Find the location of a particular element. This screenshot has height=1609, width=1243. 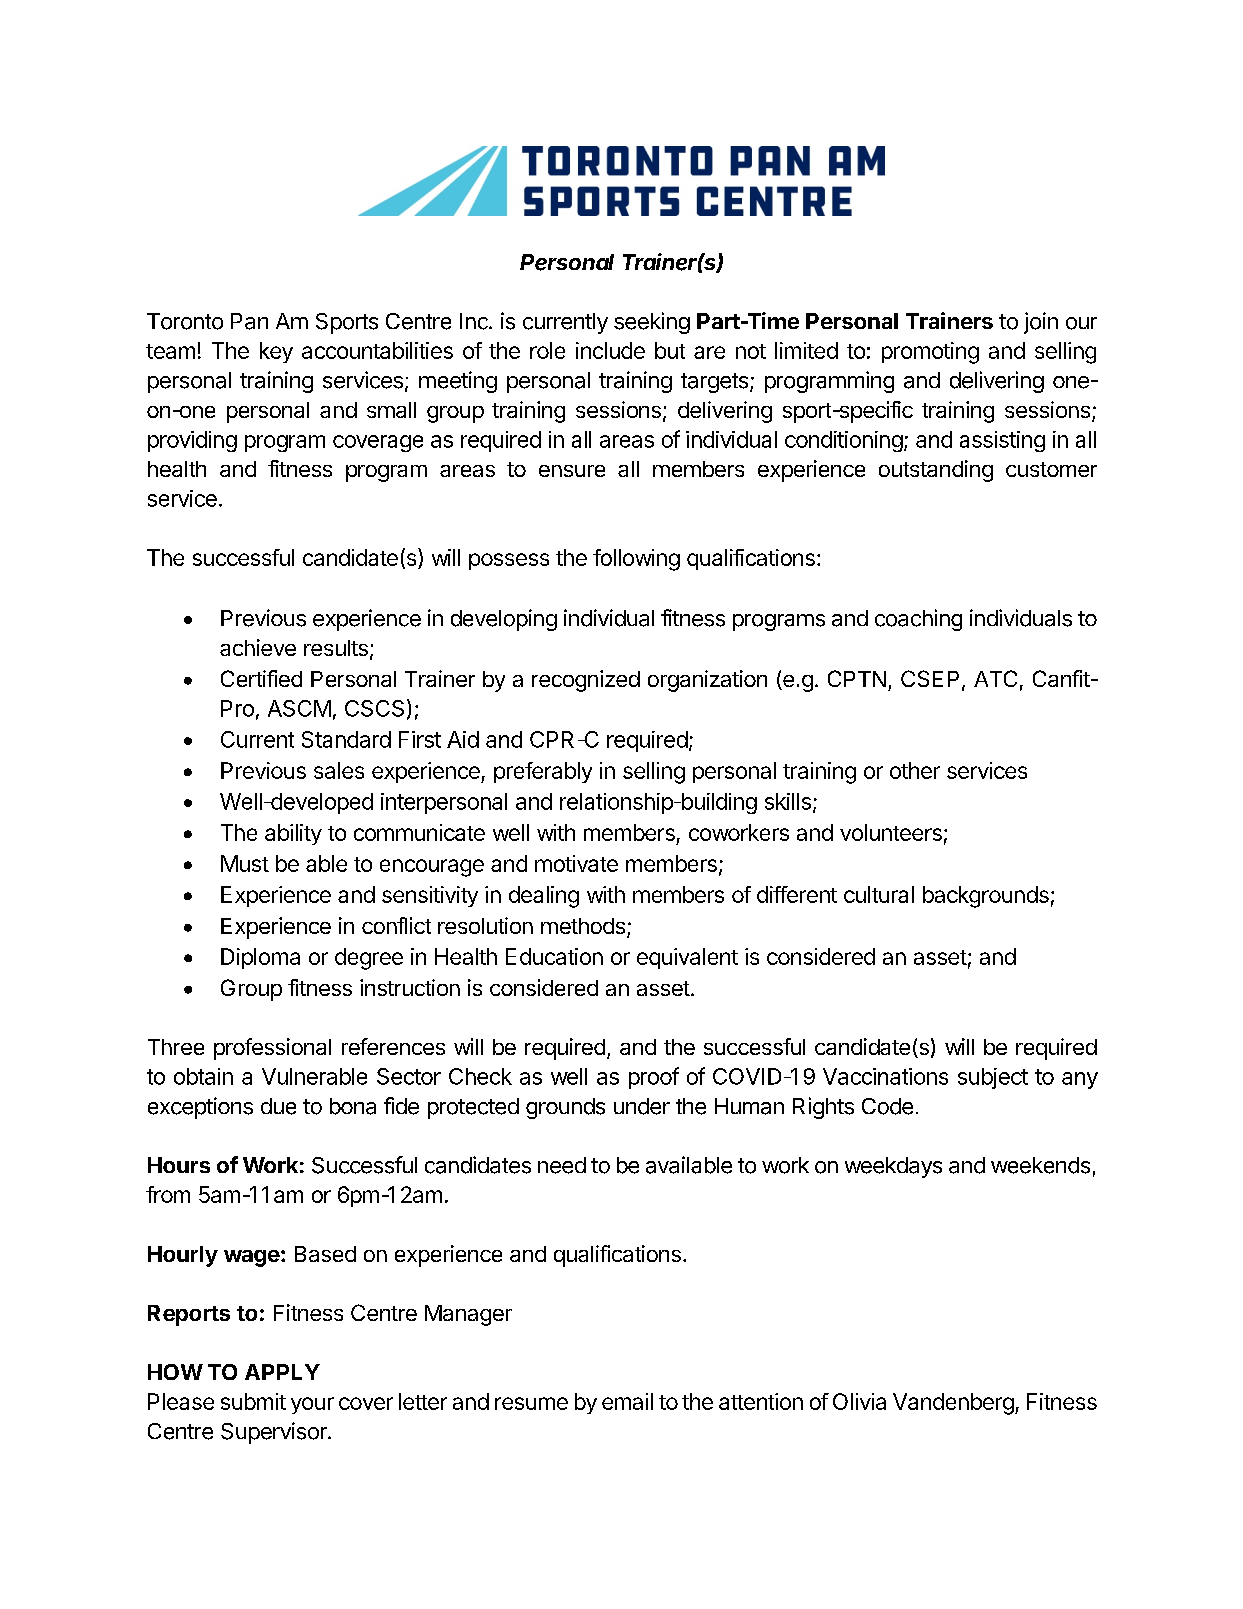

recognized is located at coordinates (586, 681).
